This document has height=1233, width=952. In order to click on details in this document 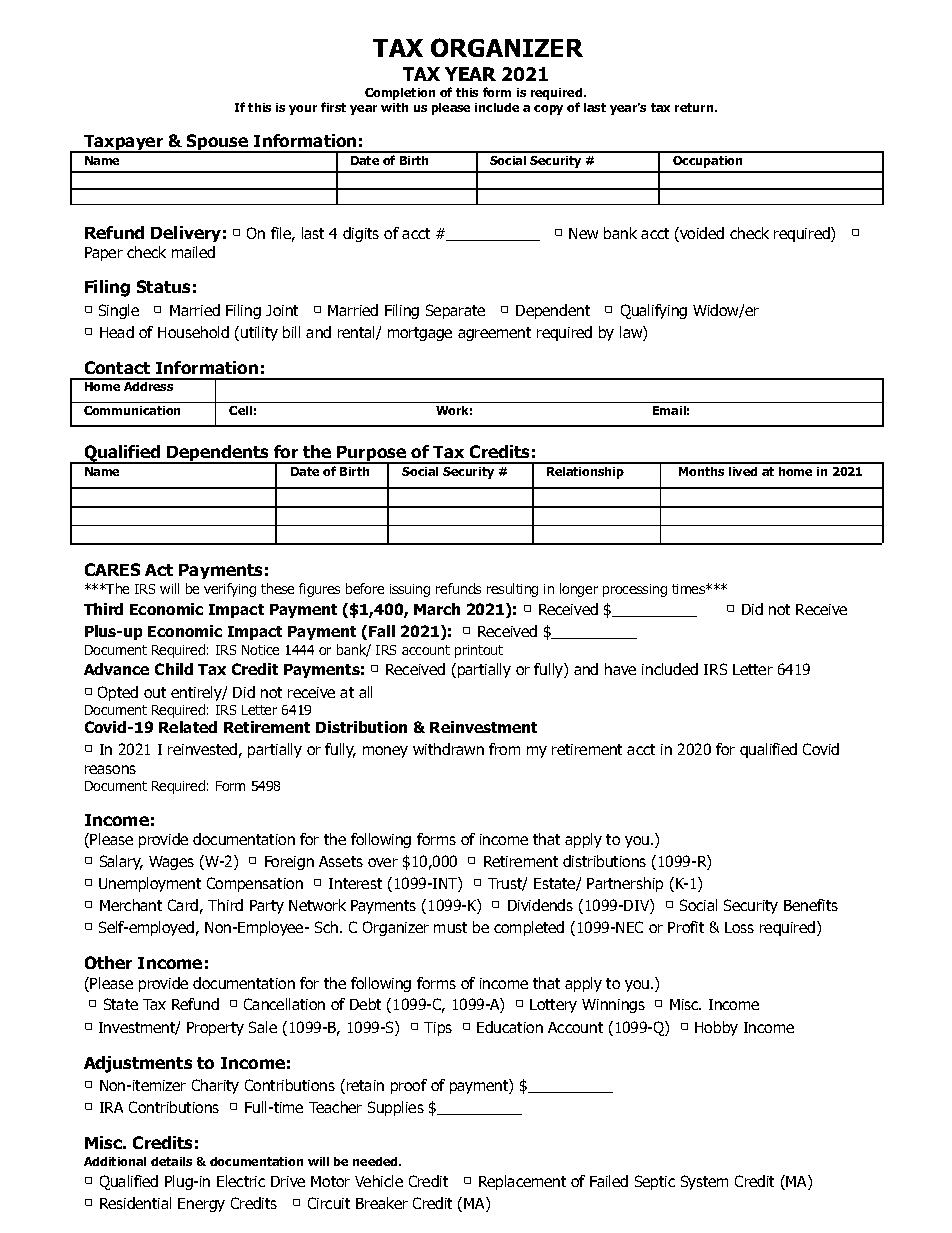, I will do `click(171, 1161)`.
